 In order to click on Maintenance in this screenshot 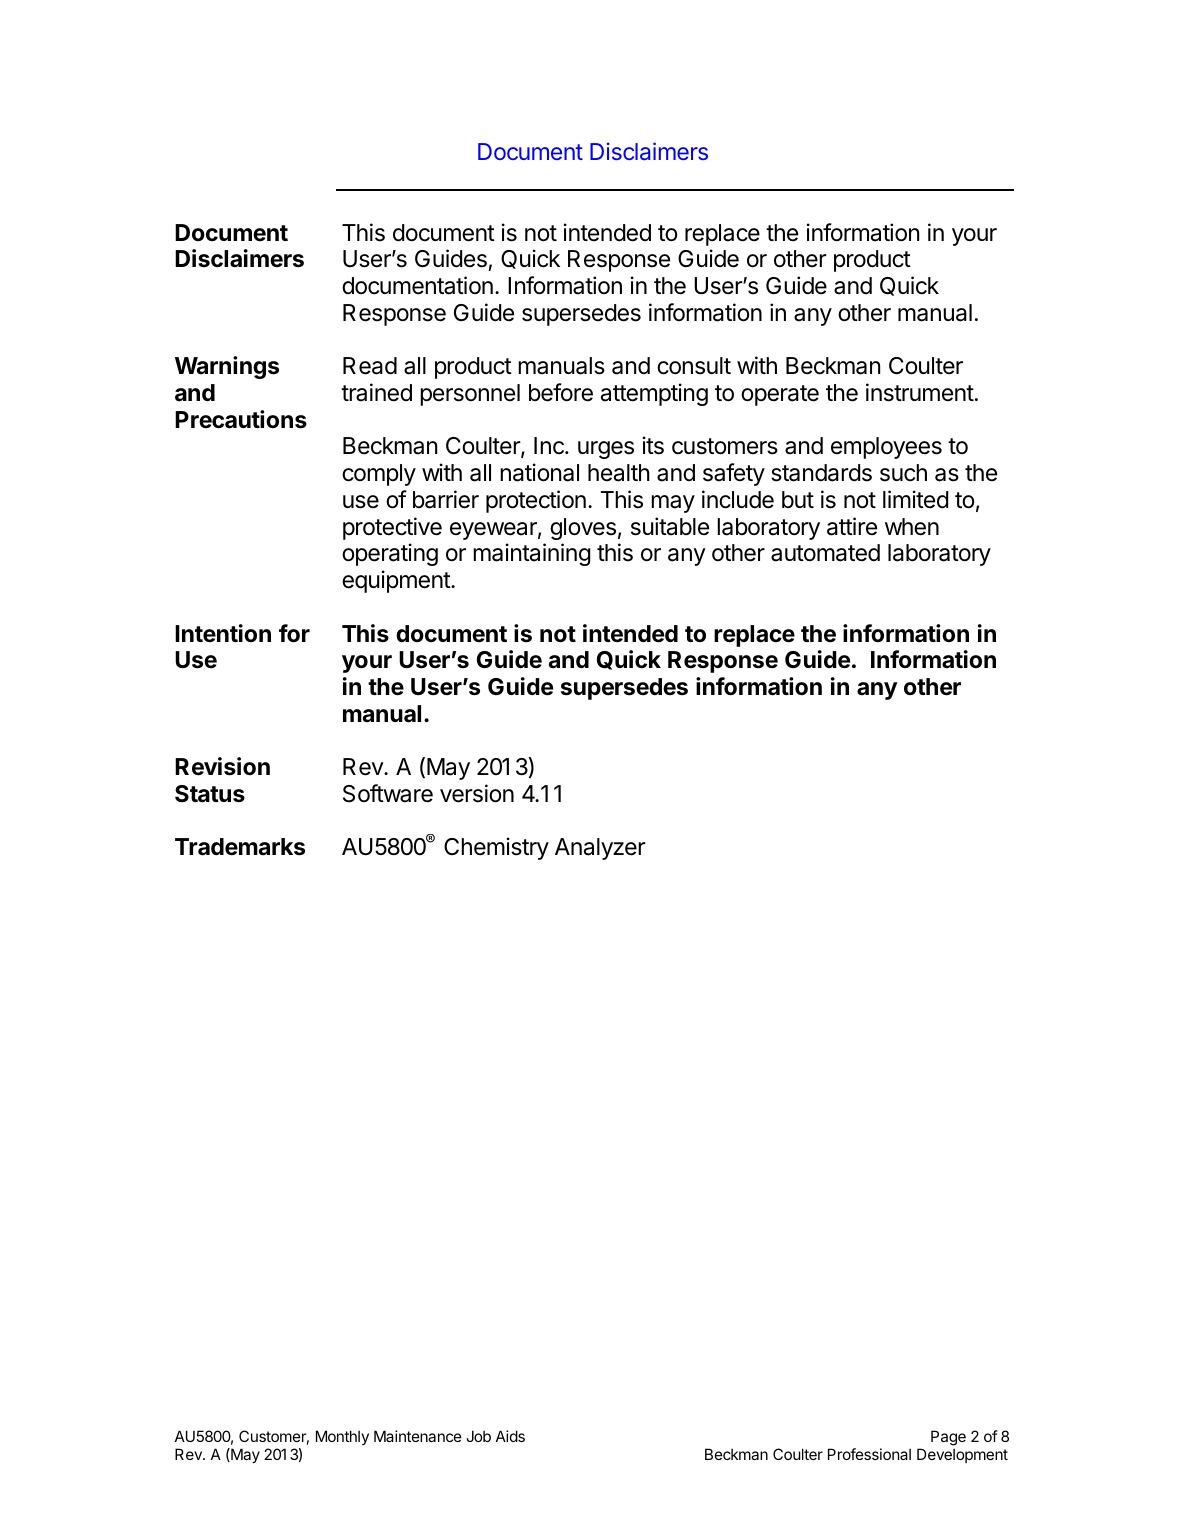, I will do `click(418, 1436)`.
